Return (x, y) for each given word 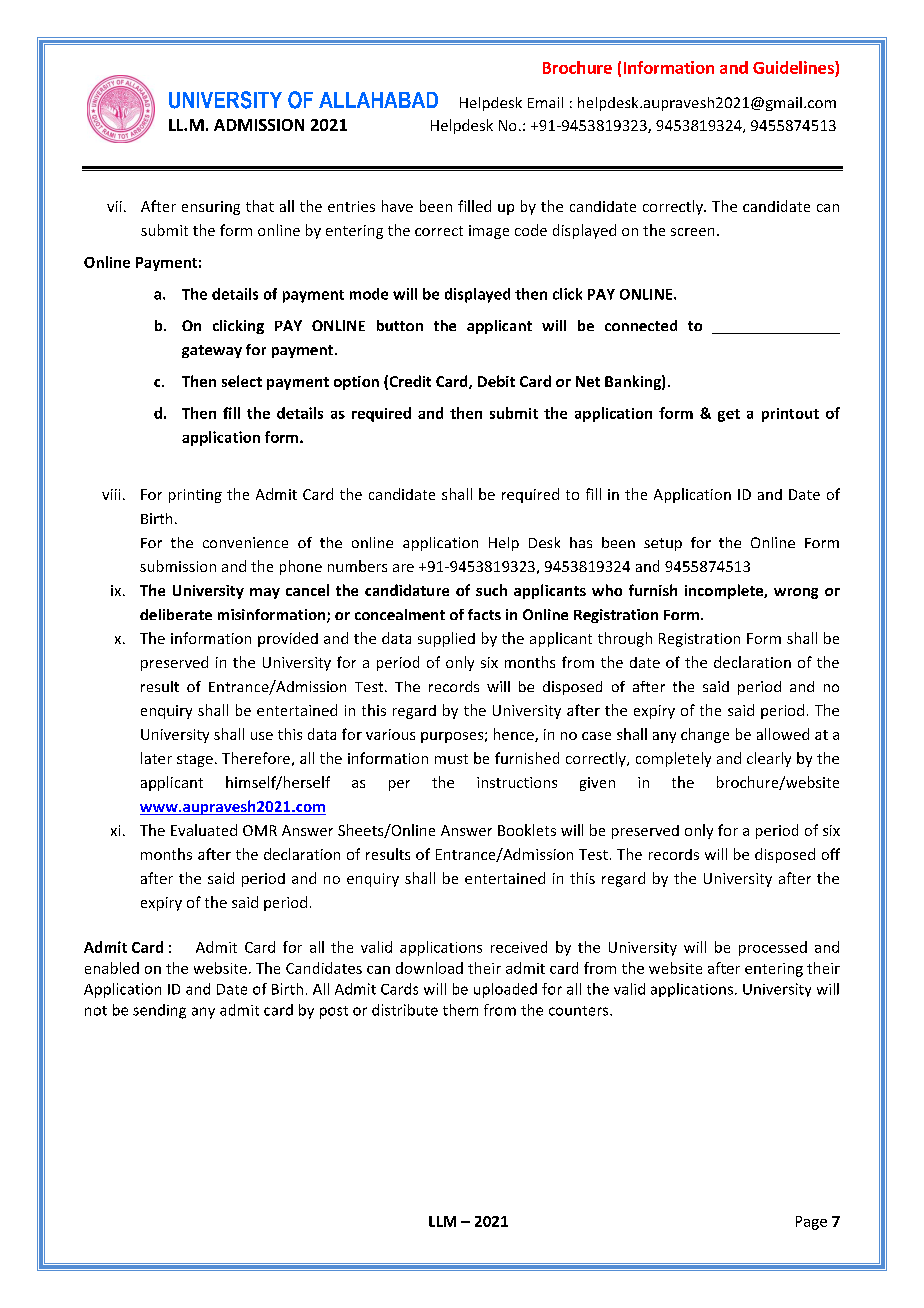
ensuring (211, 208)
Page (811, 1223)
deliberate (176, 614)
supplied (446, 639)
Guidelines (794, 67)
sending (159, 1011)
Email (545, 102)
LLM (442, 1221)
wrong (796, 593)
